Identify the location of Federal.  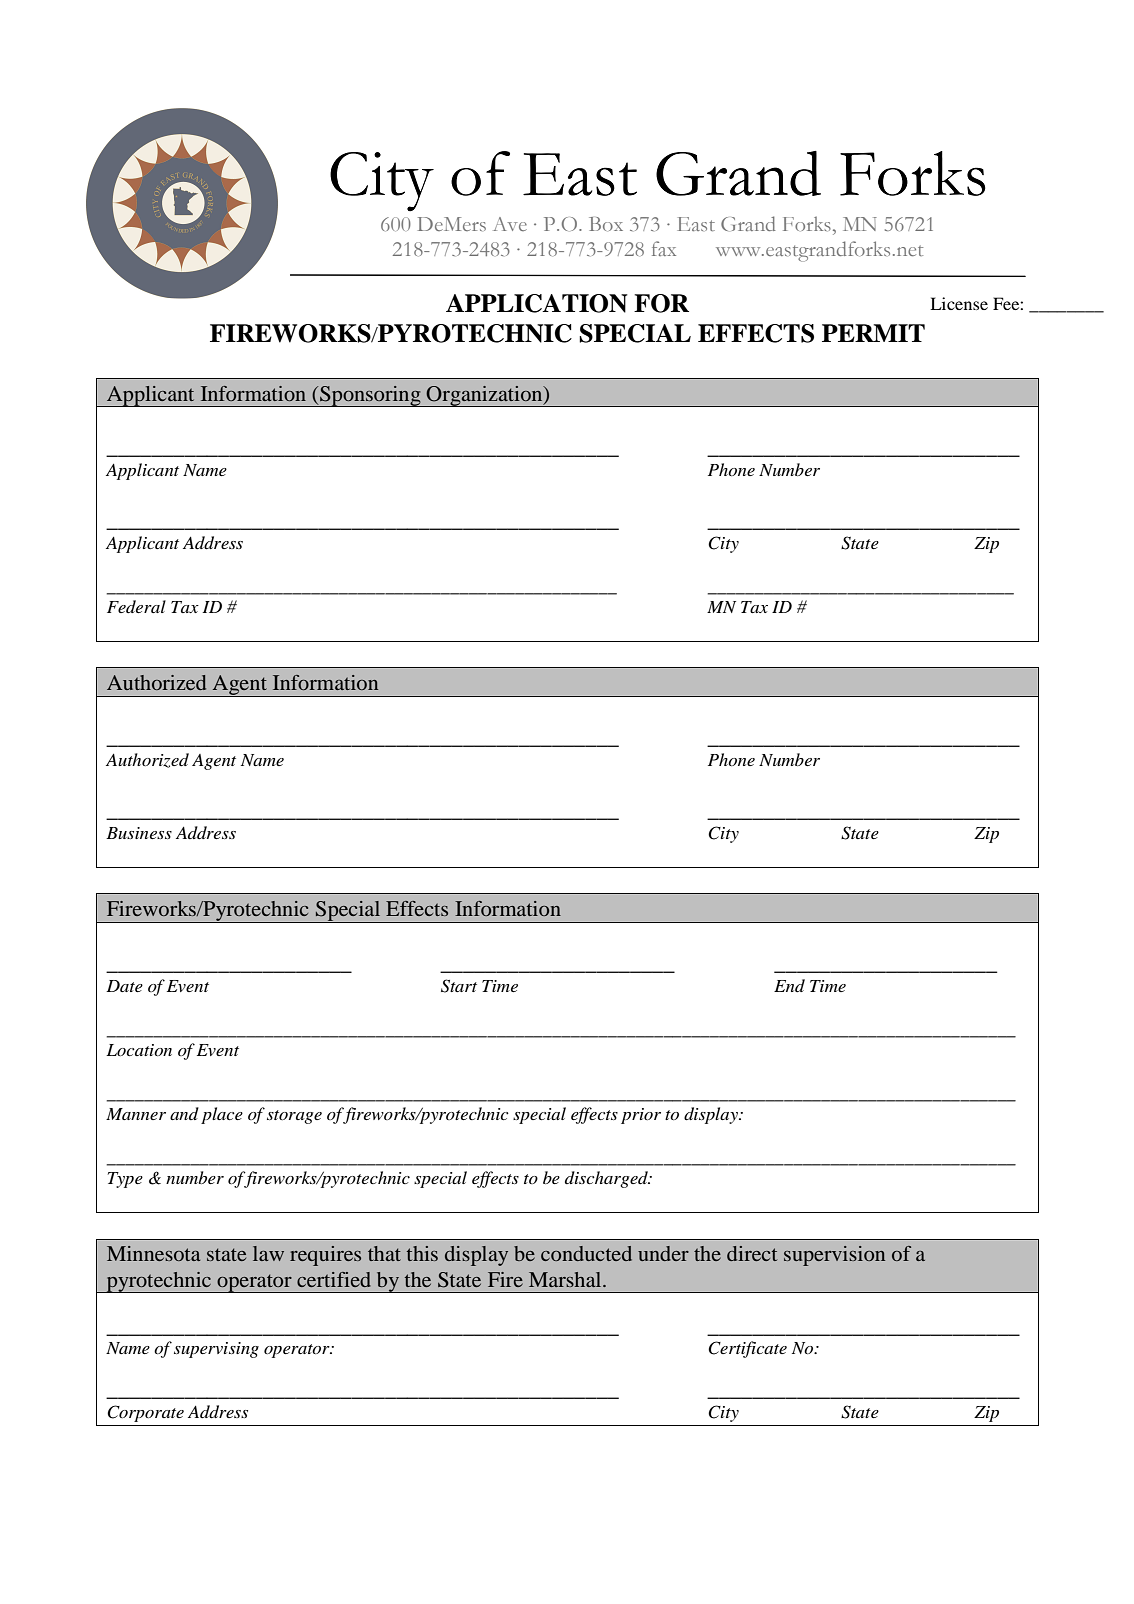
(136, 606).
